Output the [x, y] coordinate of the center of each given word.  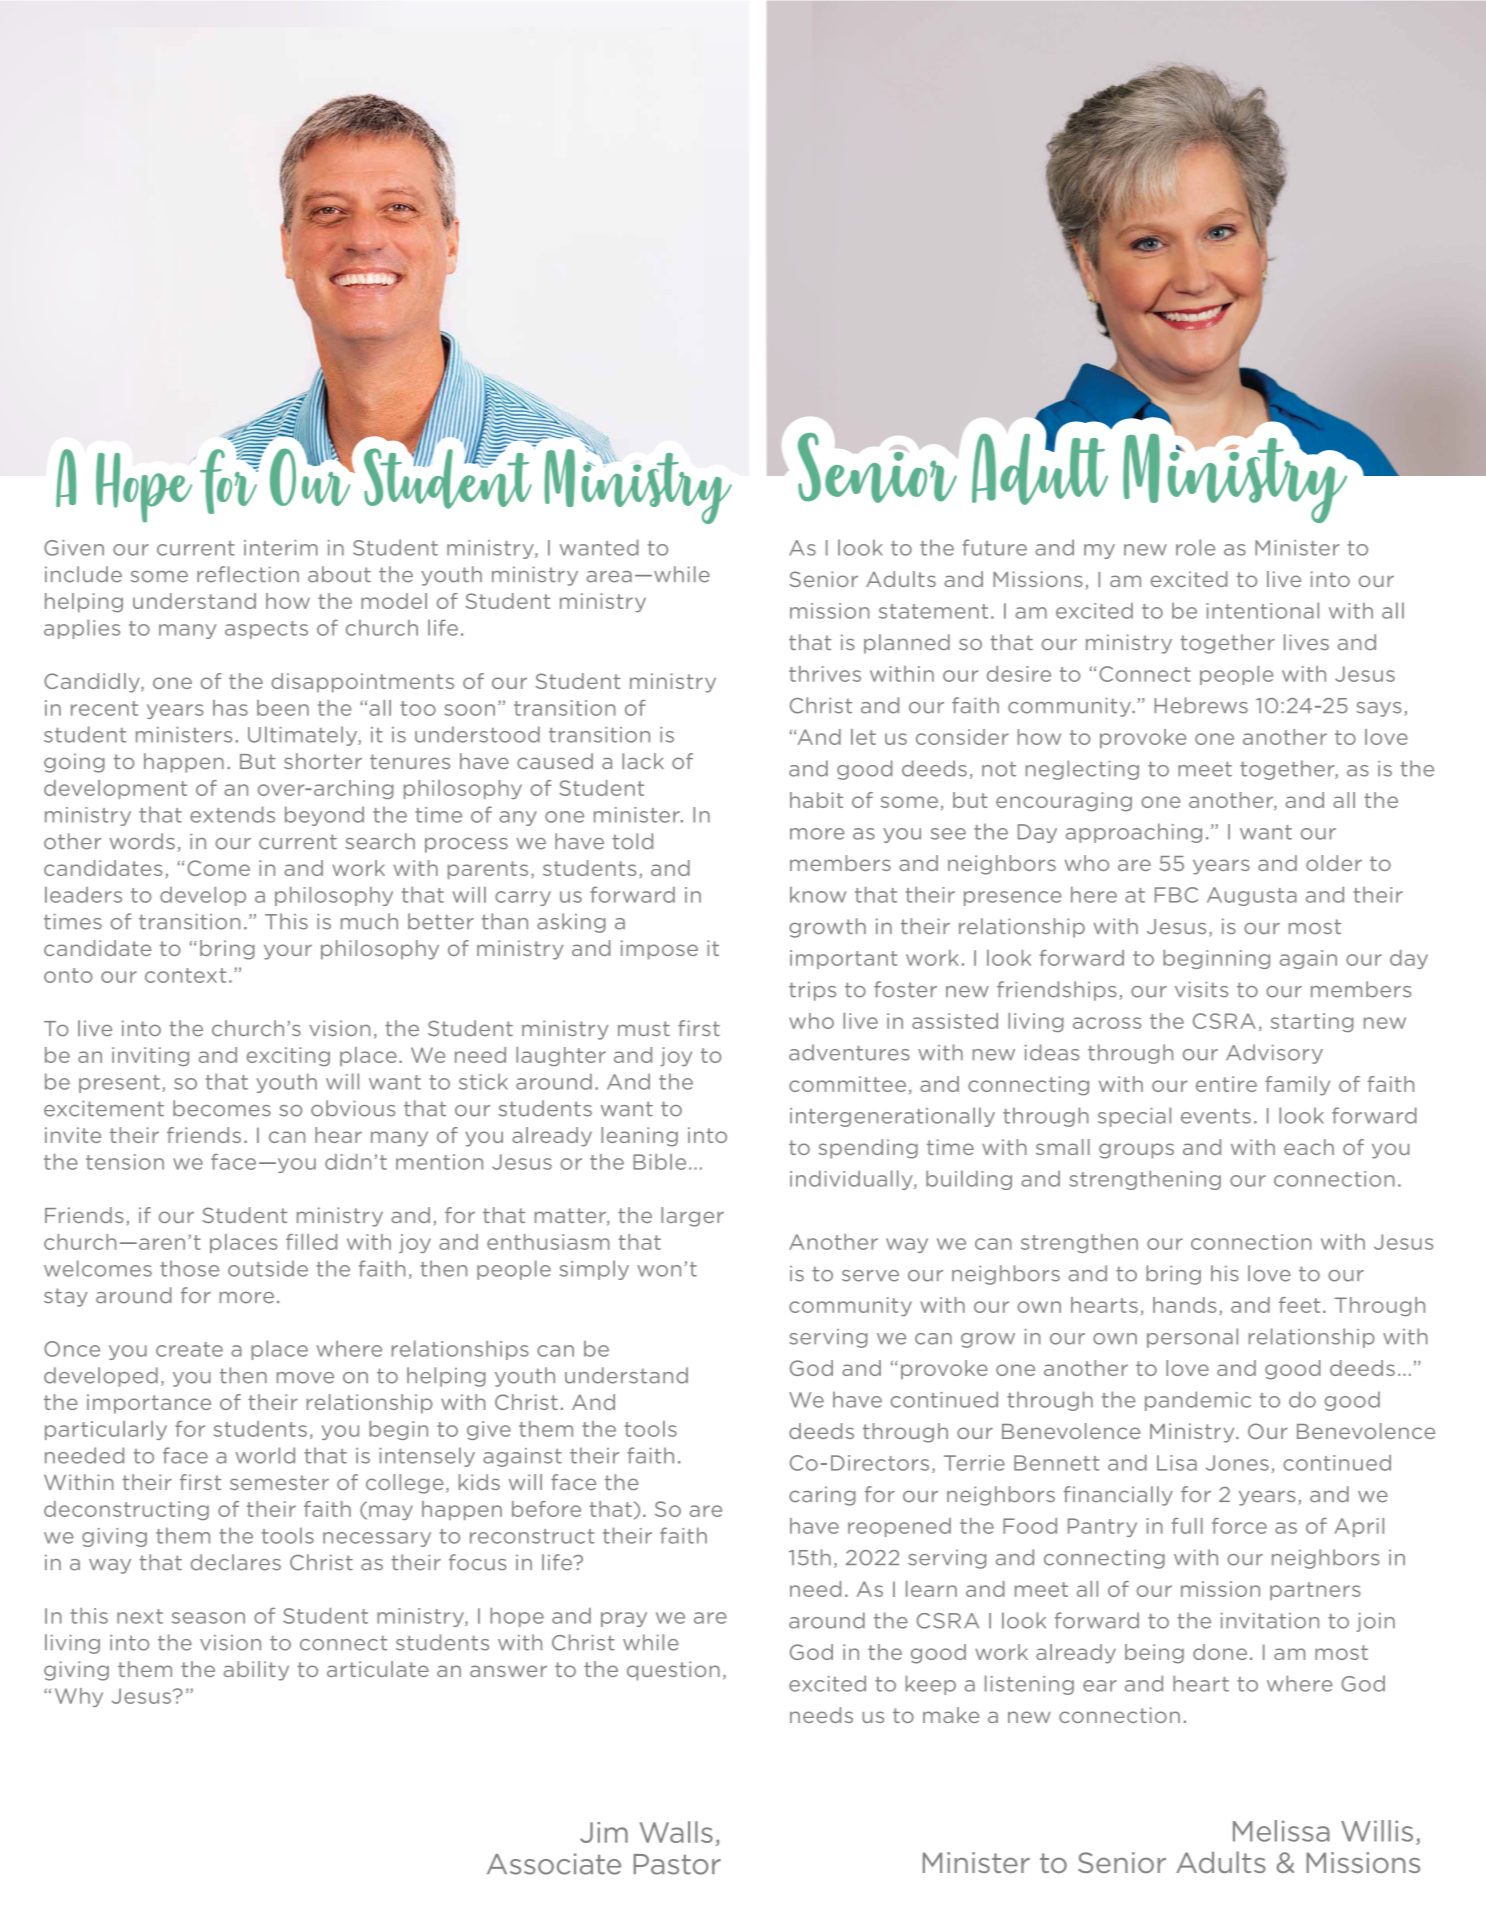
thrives [825, 674]
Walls [676, 1832]
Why [79, 1697]
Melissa [1281, 1831]
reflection [248, 574]
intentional [1263, 610]
